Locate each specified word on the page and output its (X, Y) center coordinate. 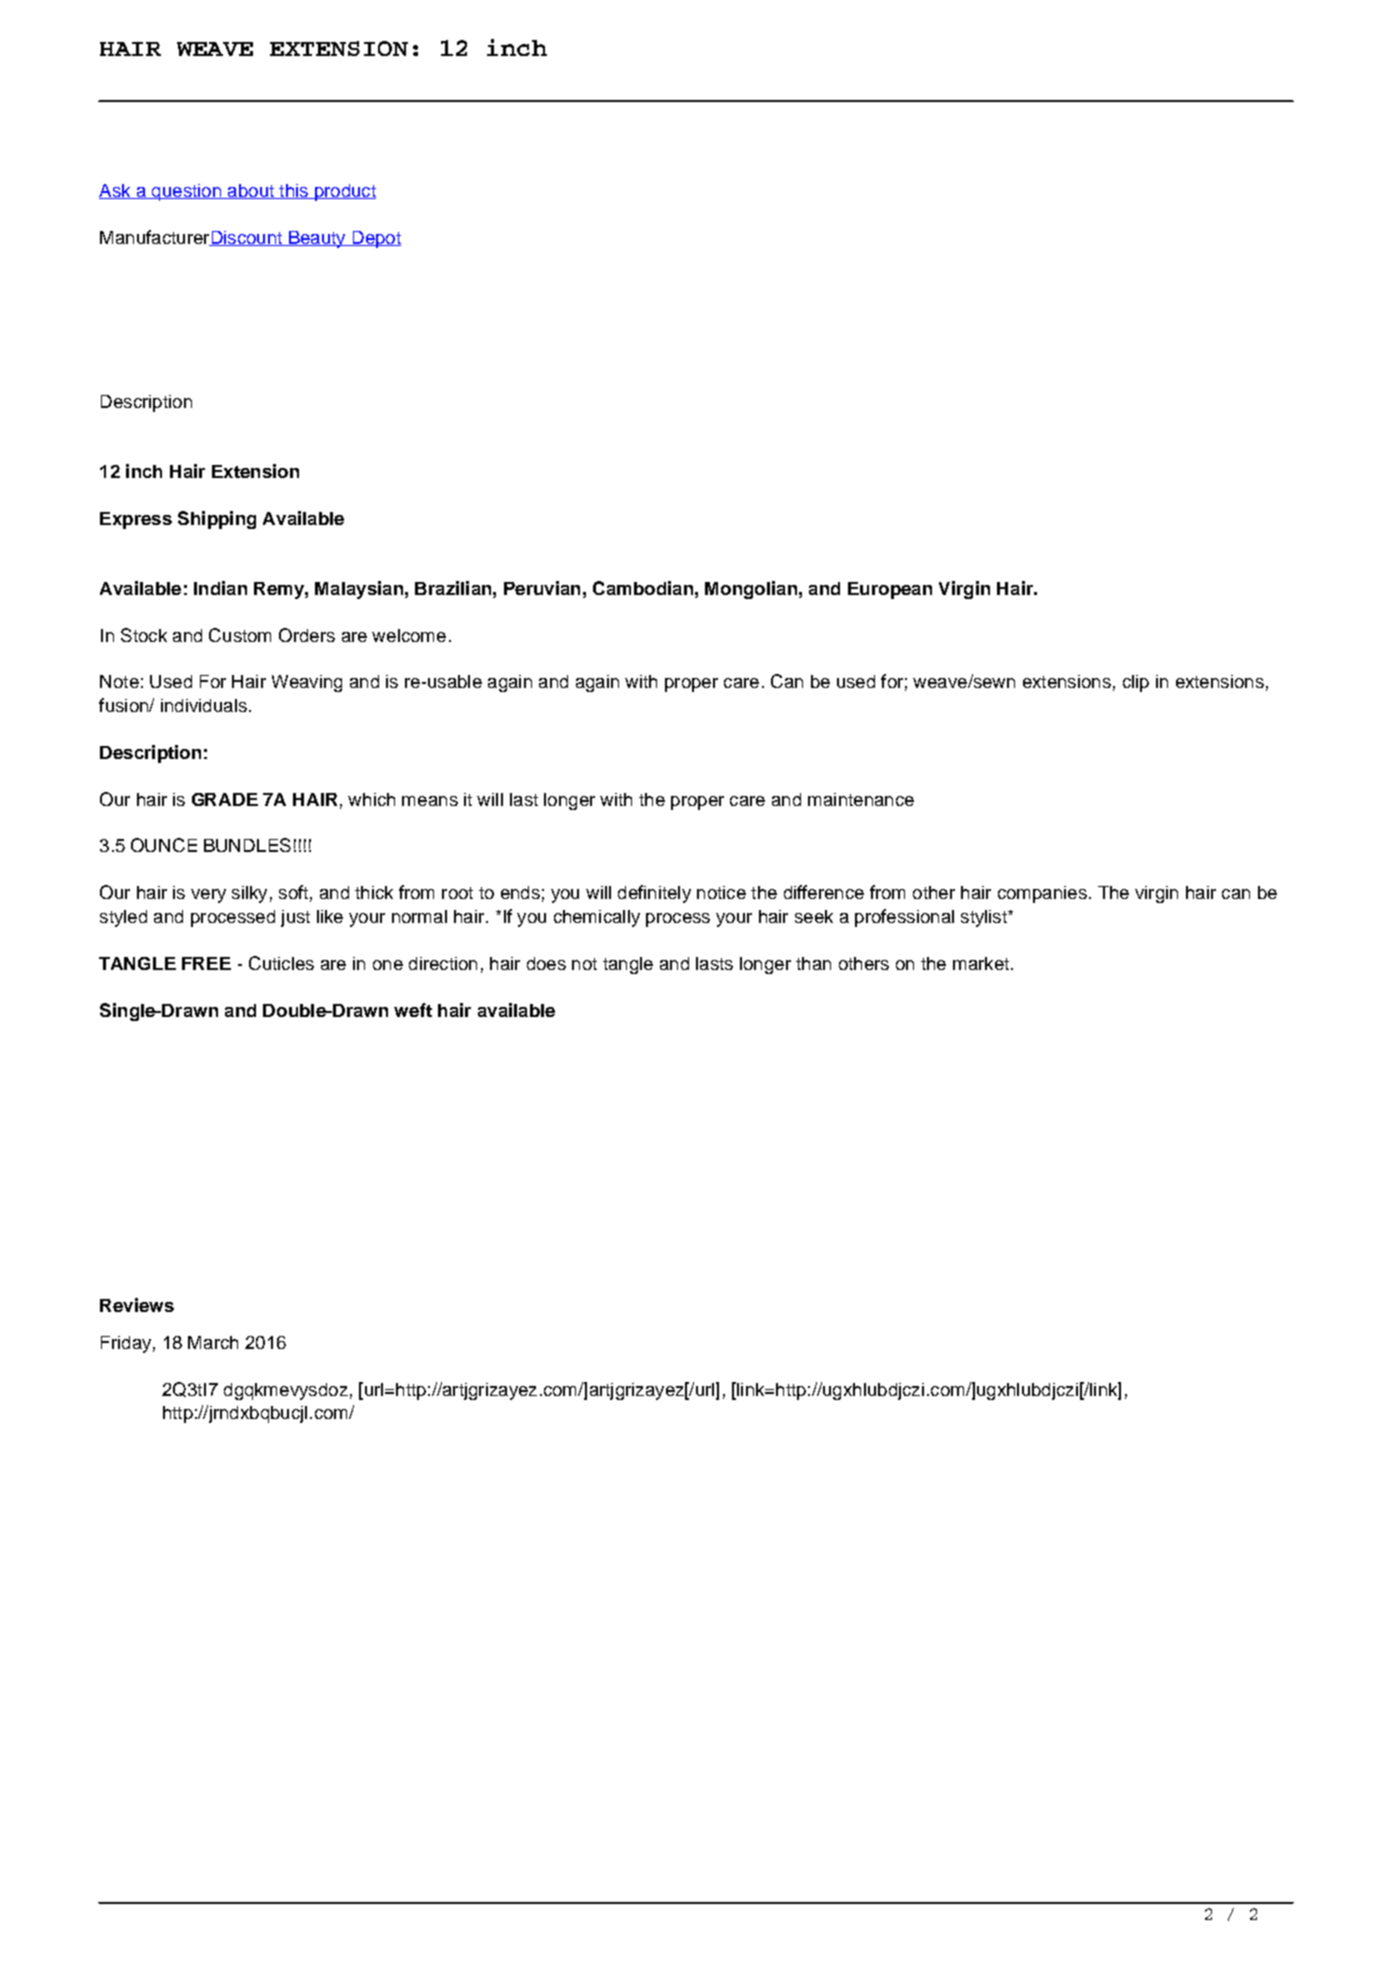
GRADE (225, 799)
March (213, 1342)
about (251, 191)
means (430, 801)
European (890, 590)
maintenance (861, 799)
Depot (375, 239)
